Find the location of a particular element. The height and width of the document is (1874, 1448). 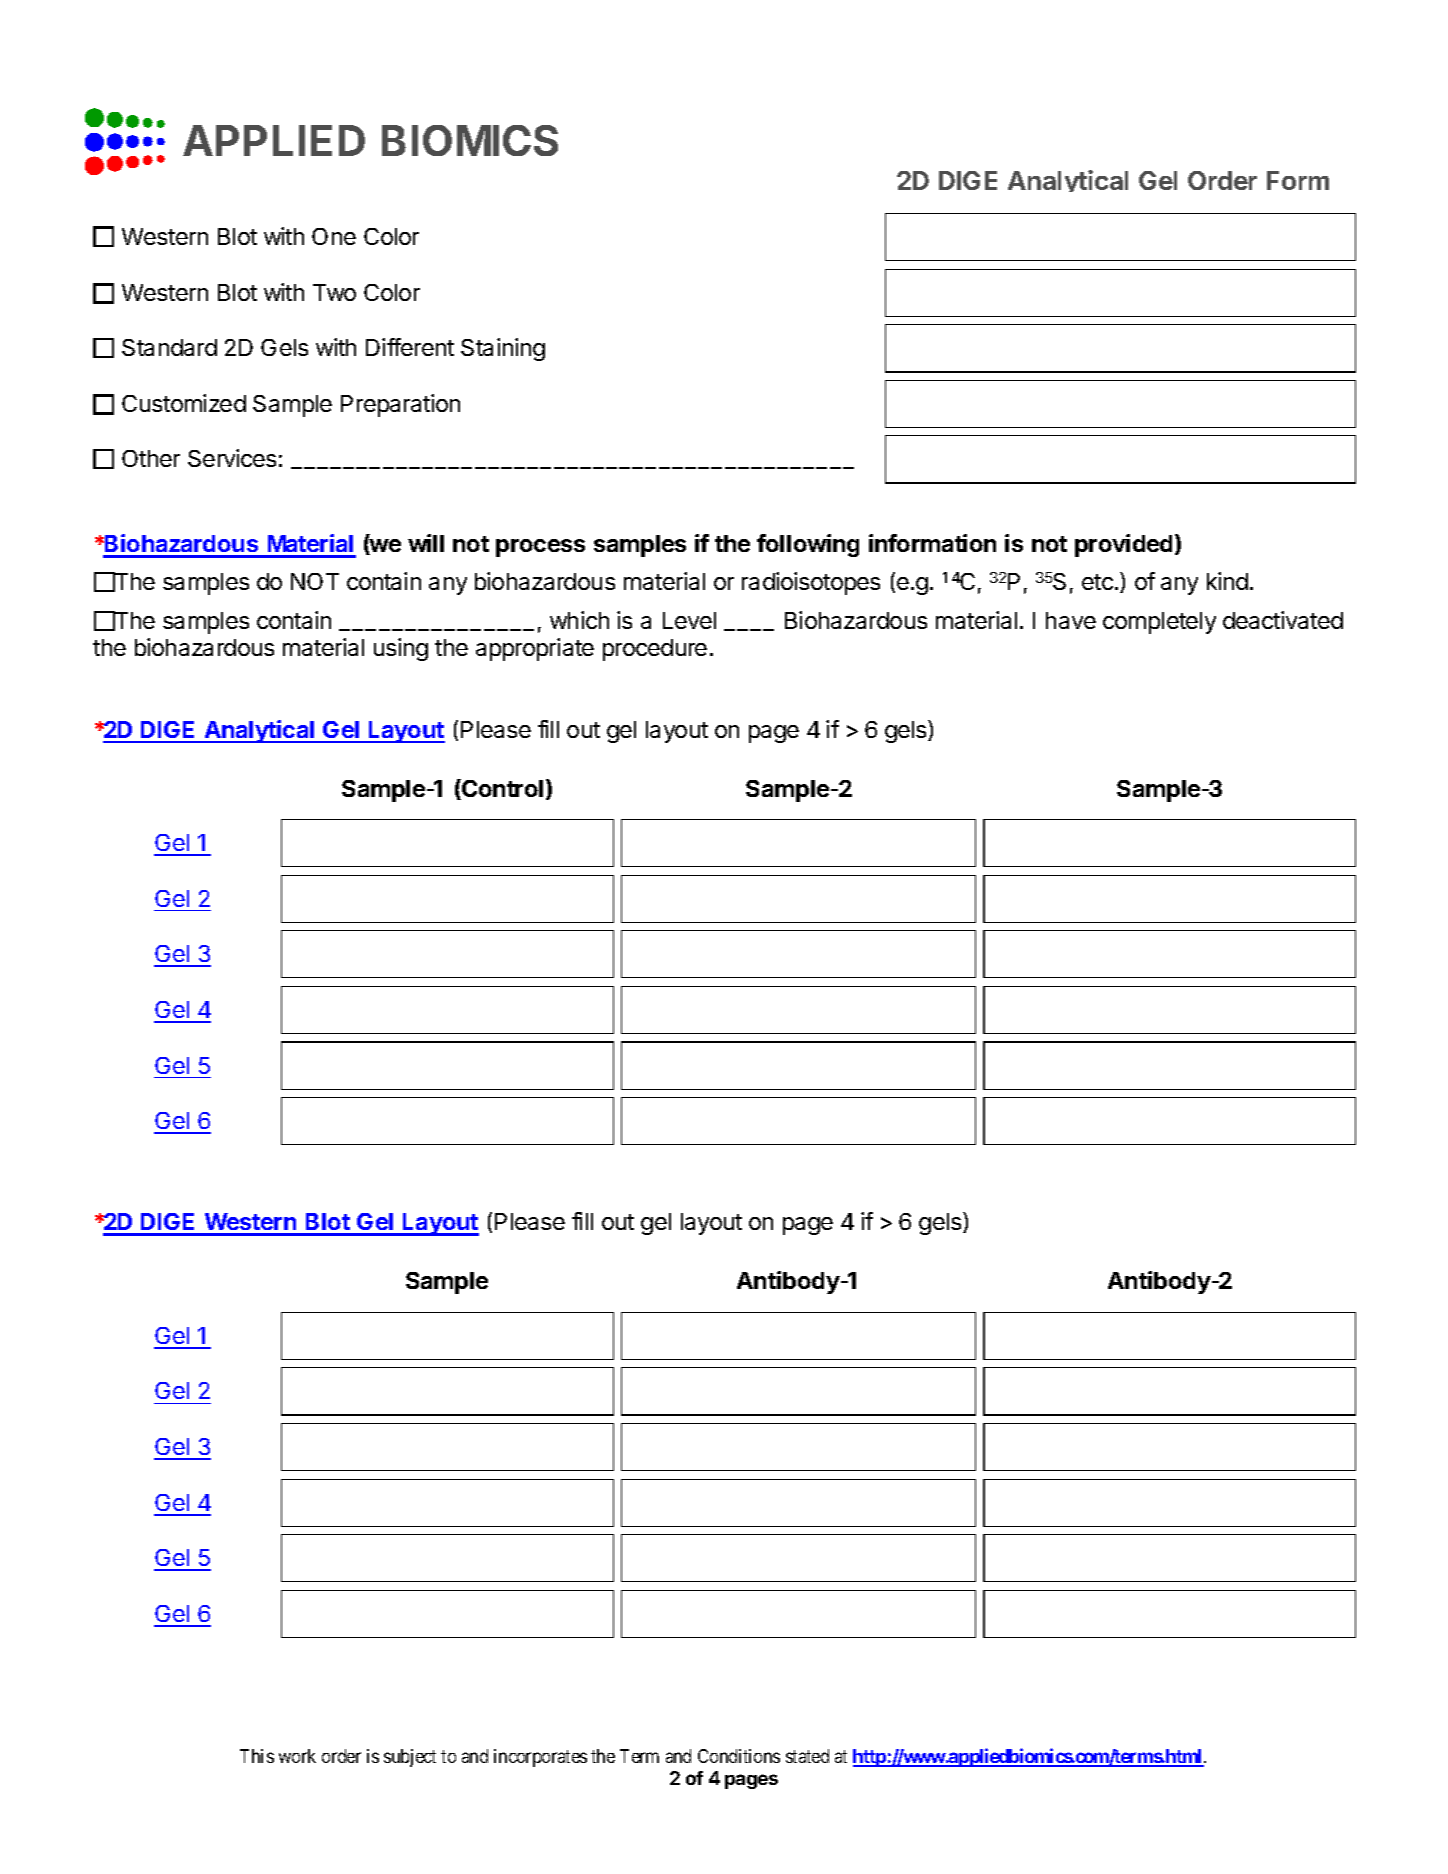

provided is located at coordinates (1123, 545).
